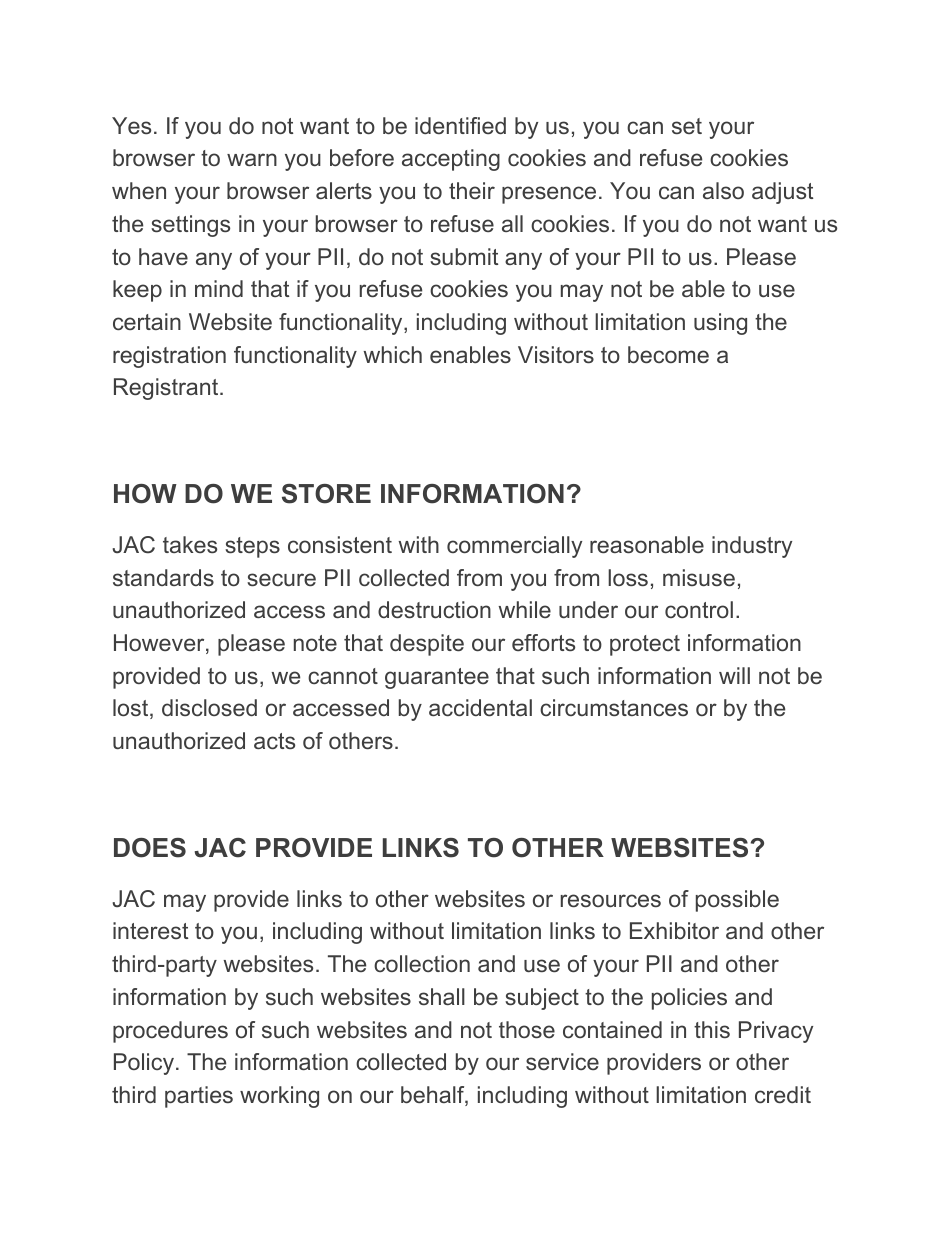 The height and width of the document is (1233, 952). What do you see at coordinates (451, 160) in the document?
I see `accepting` at bounding box center [451, 160].
